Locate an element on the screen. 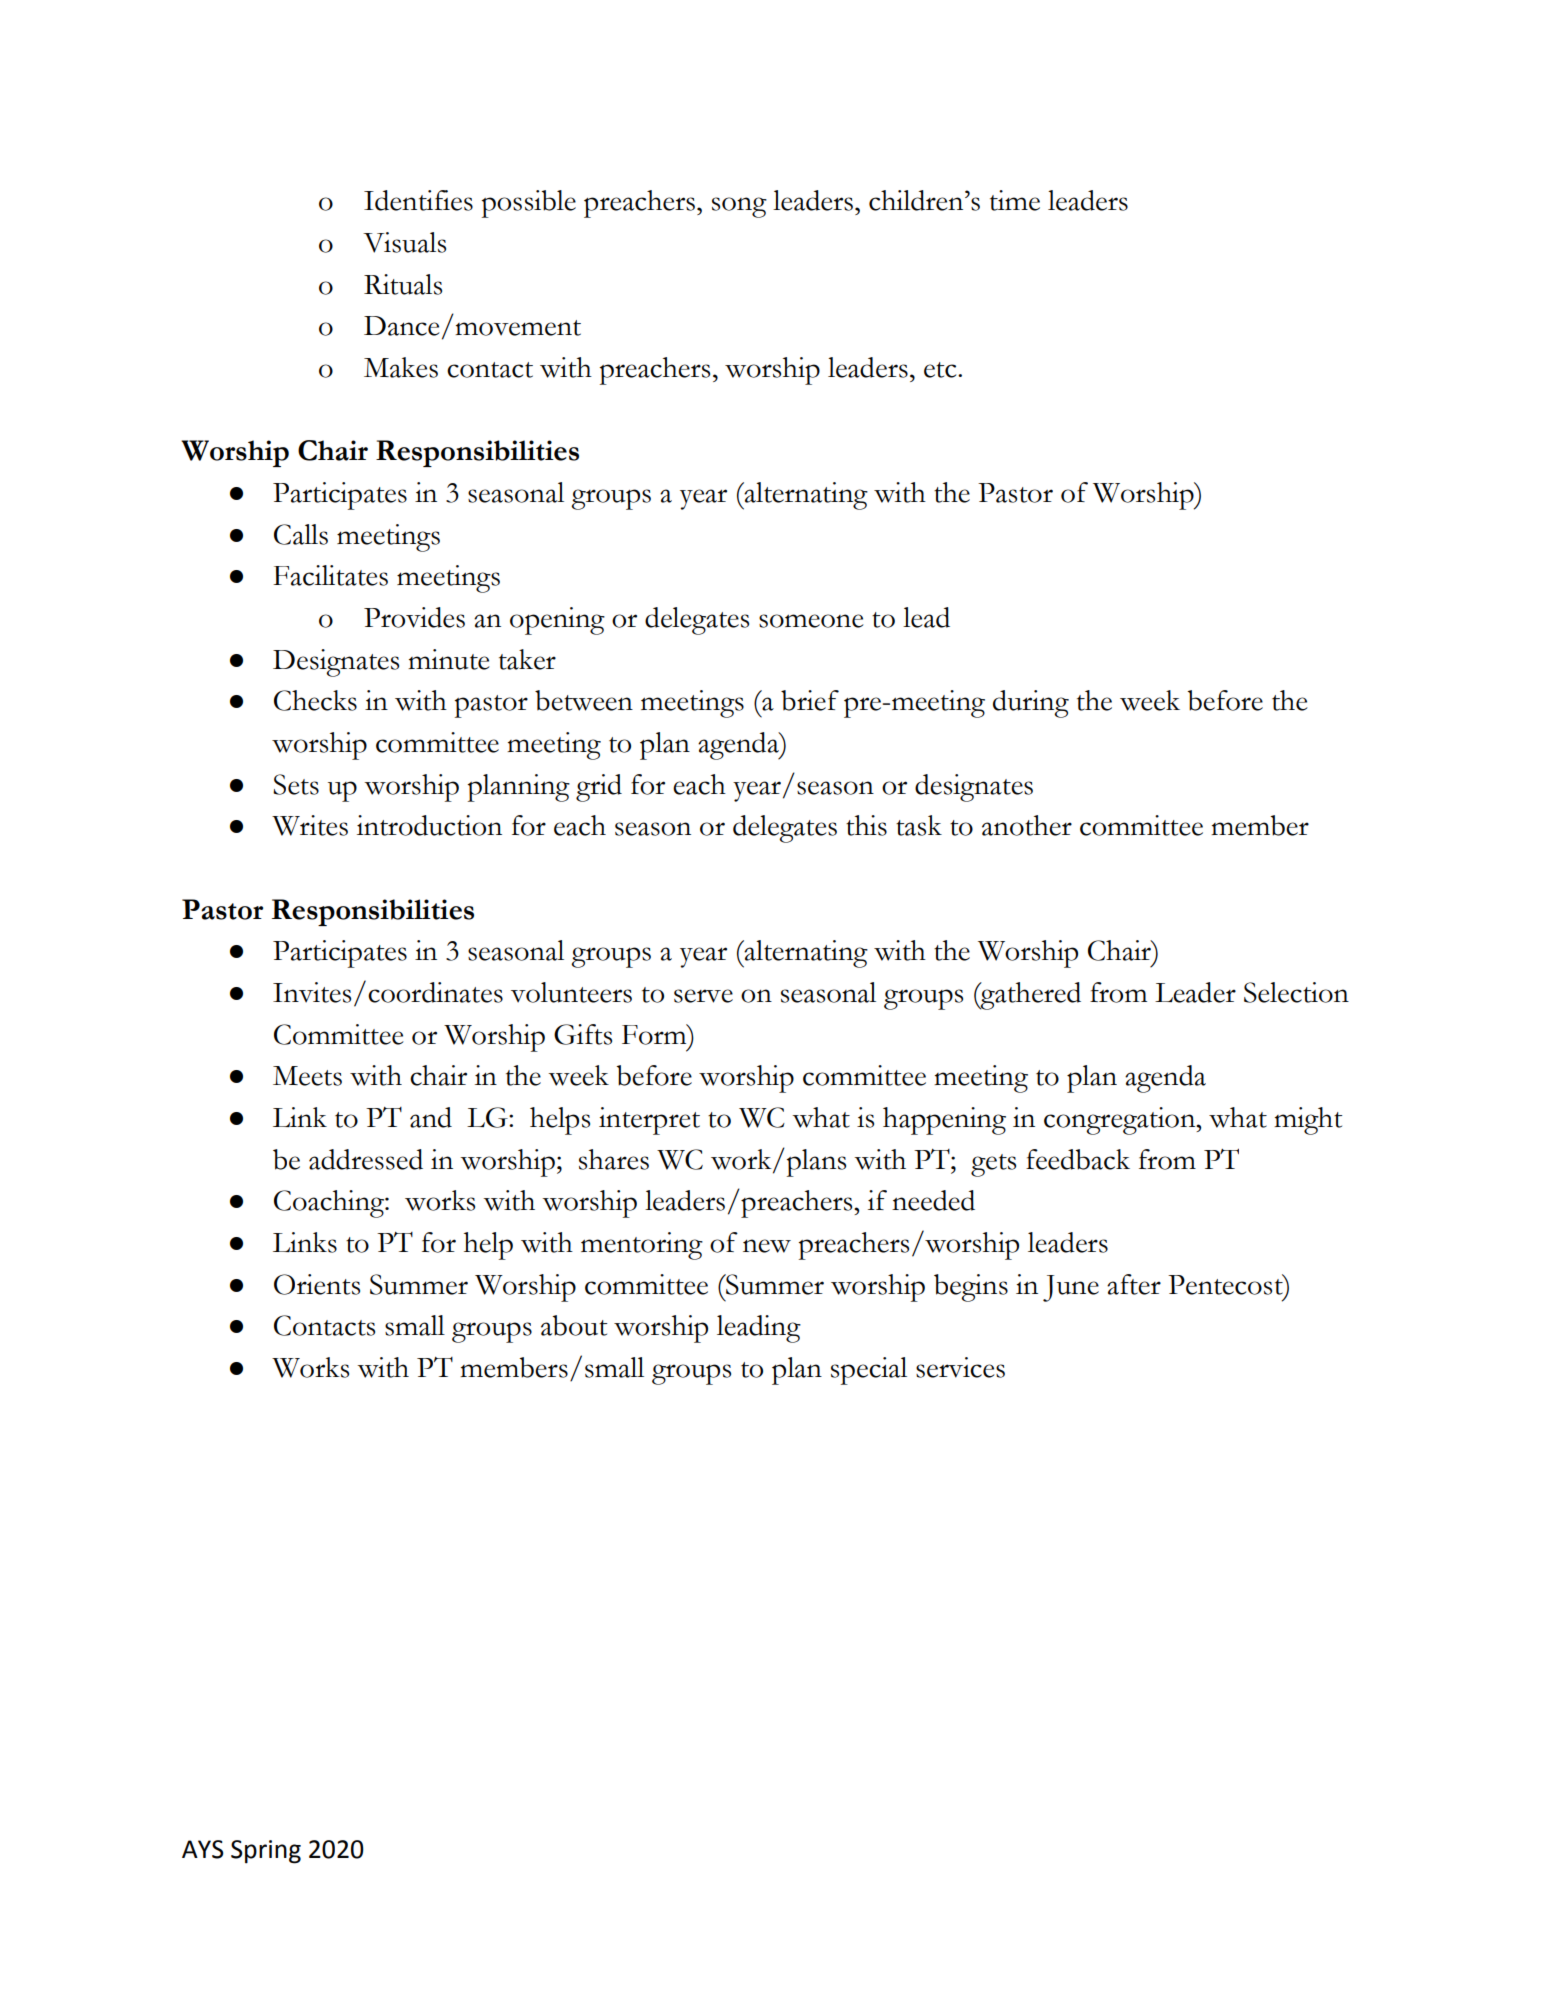 The image size is (1546, 2000). new is located at coordinates (767, 1246).
